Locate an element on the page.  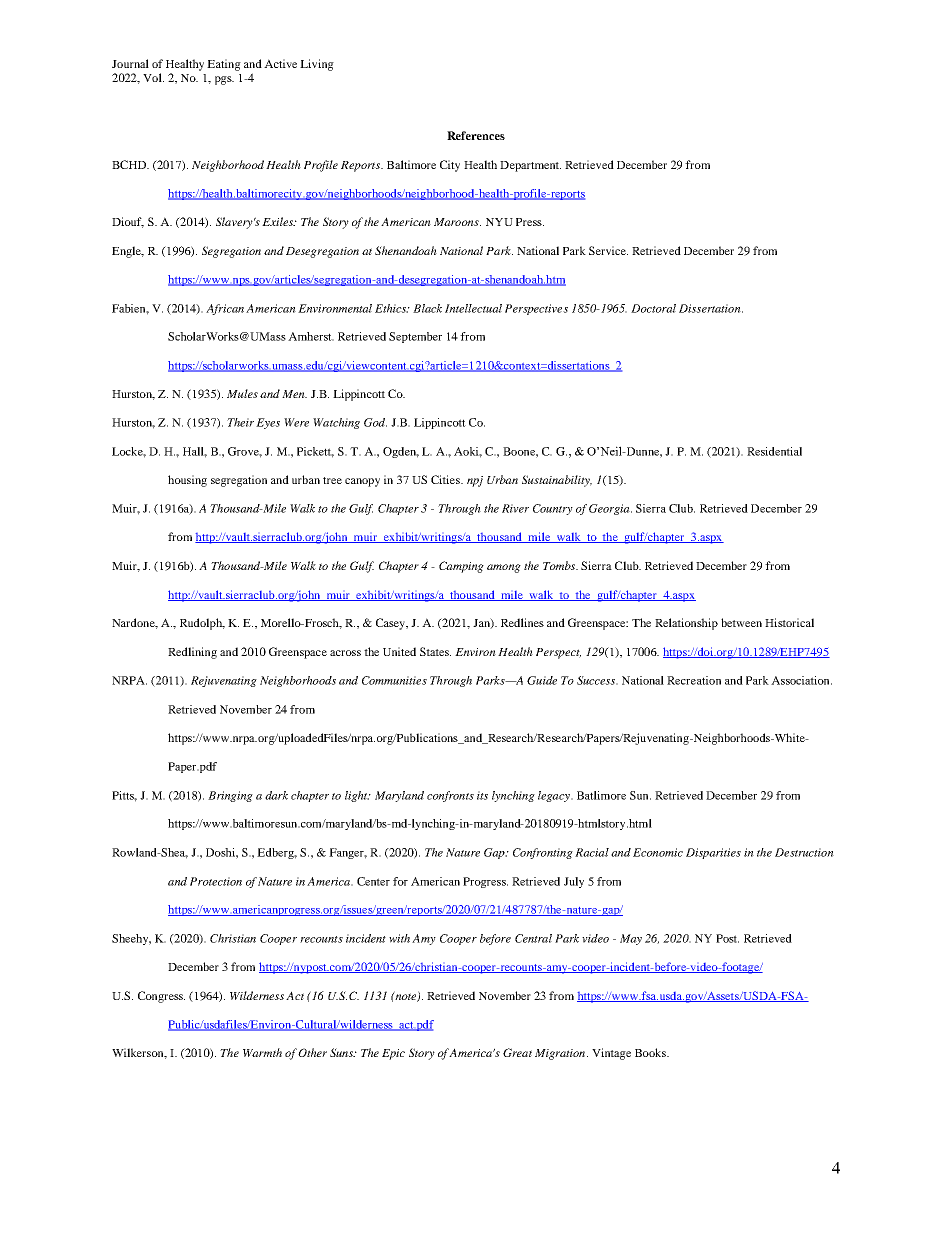
References is located at coordinates (476, 135).
